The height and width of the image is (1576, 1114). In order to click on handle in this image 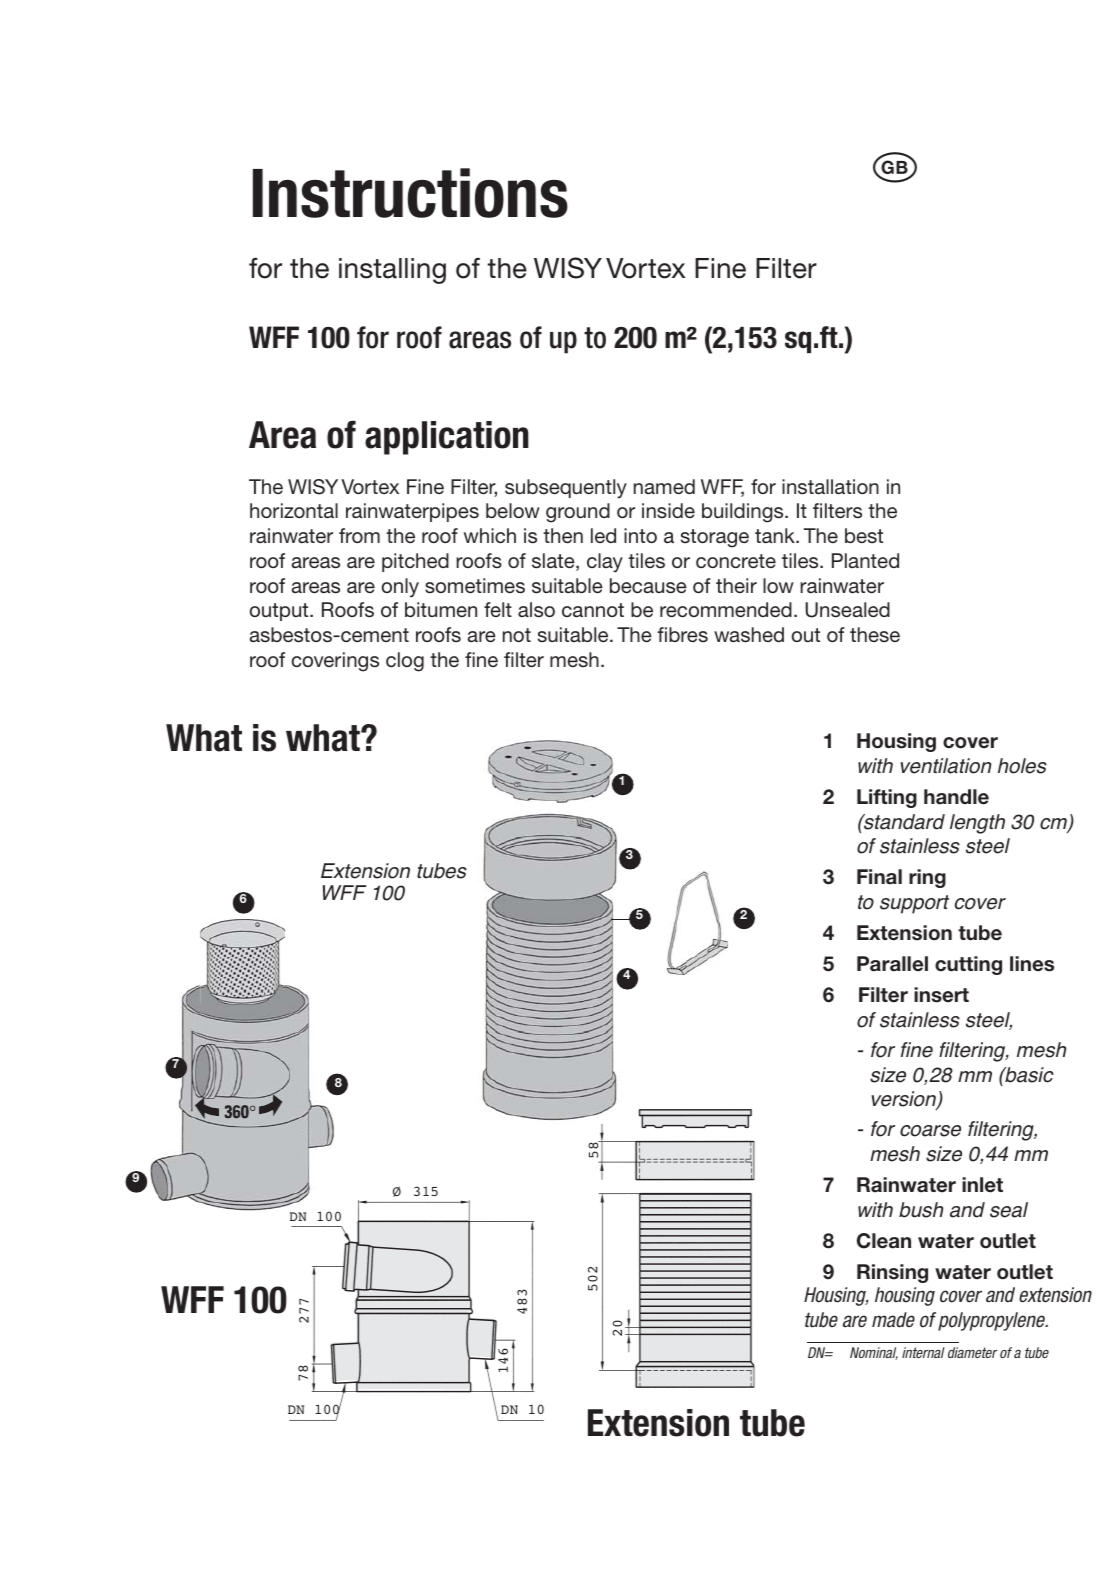, I will do `click(956, 797)`.
